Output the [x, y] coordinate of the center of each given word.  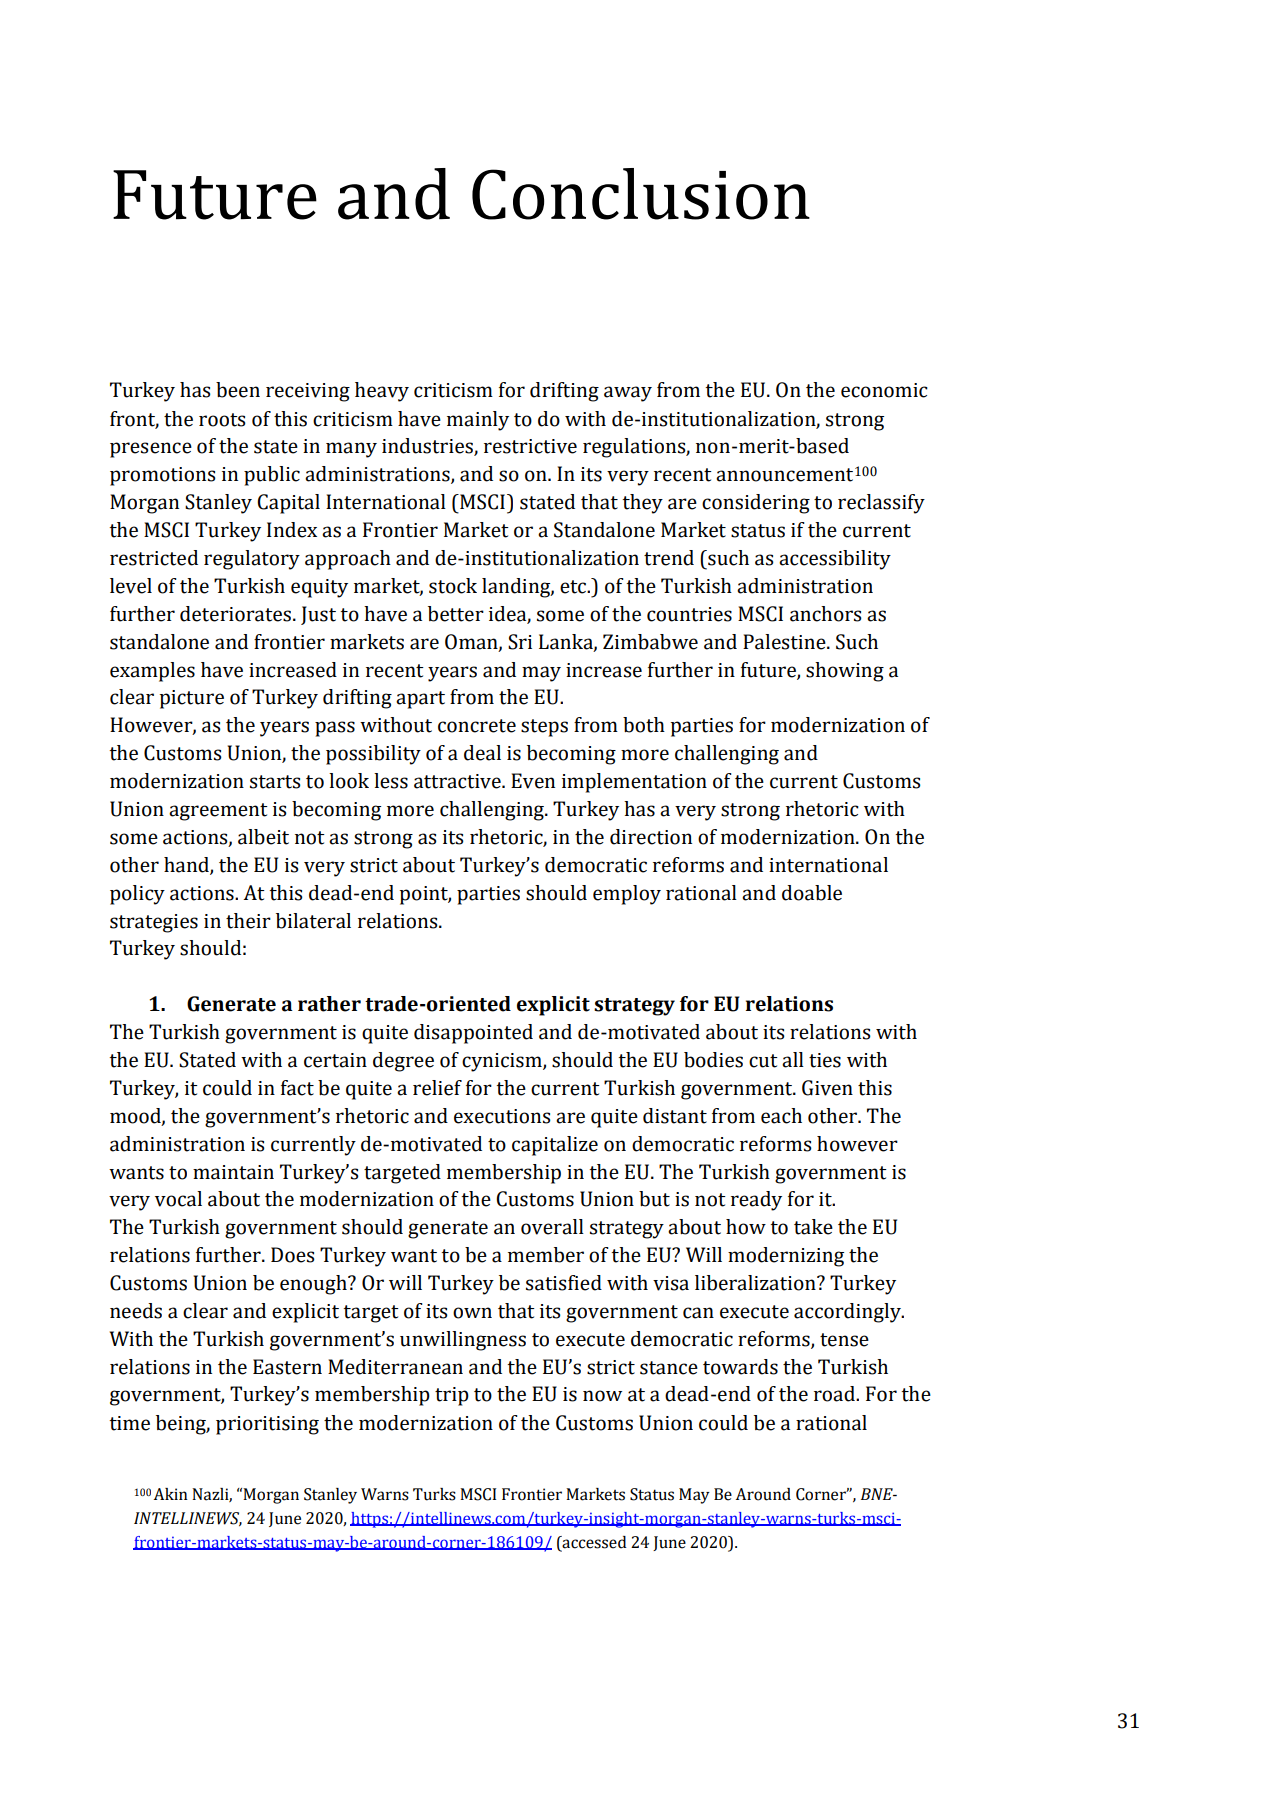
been [238, 390]
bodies [713, 1060]
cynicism [503, 1062]
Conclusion [641, 194]
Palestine [785, 642]
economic [884, 390]
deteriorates [235, 614]
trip [452, 1396]
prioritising [267, 1425]
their [248, 921]
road [835, 1394]
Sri [520, 642]
